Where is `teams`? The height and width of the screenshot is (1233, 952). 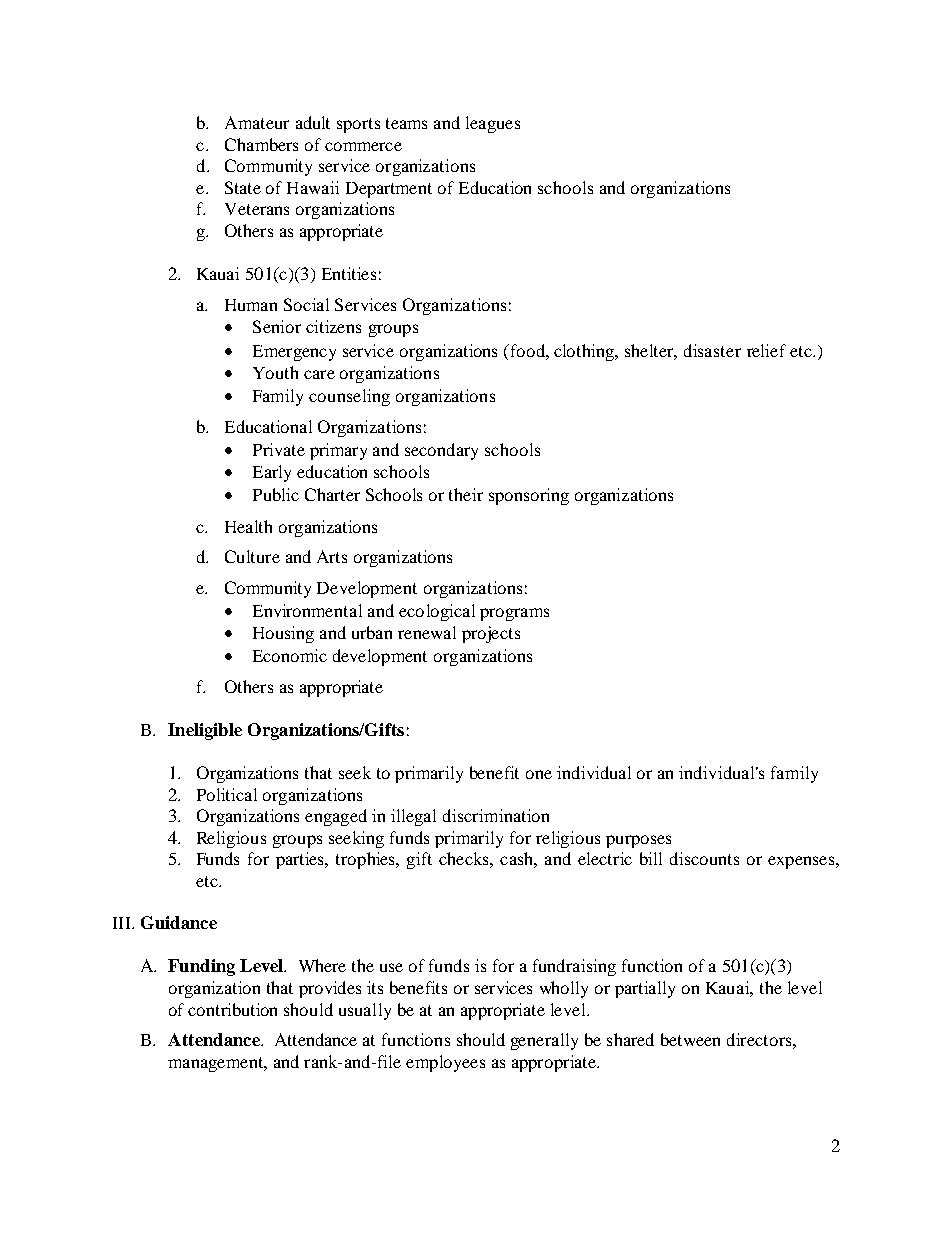
teams is located at coordinates (406, 123).
